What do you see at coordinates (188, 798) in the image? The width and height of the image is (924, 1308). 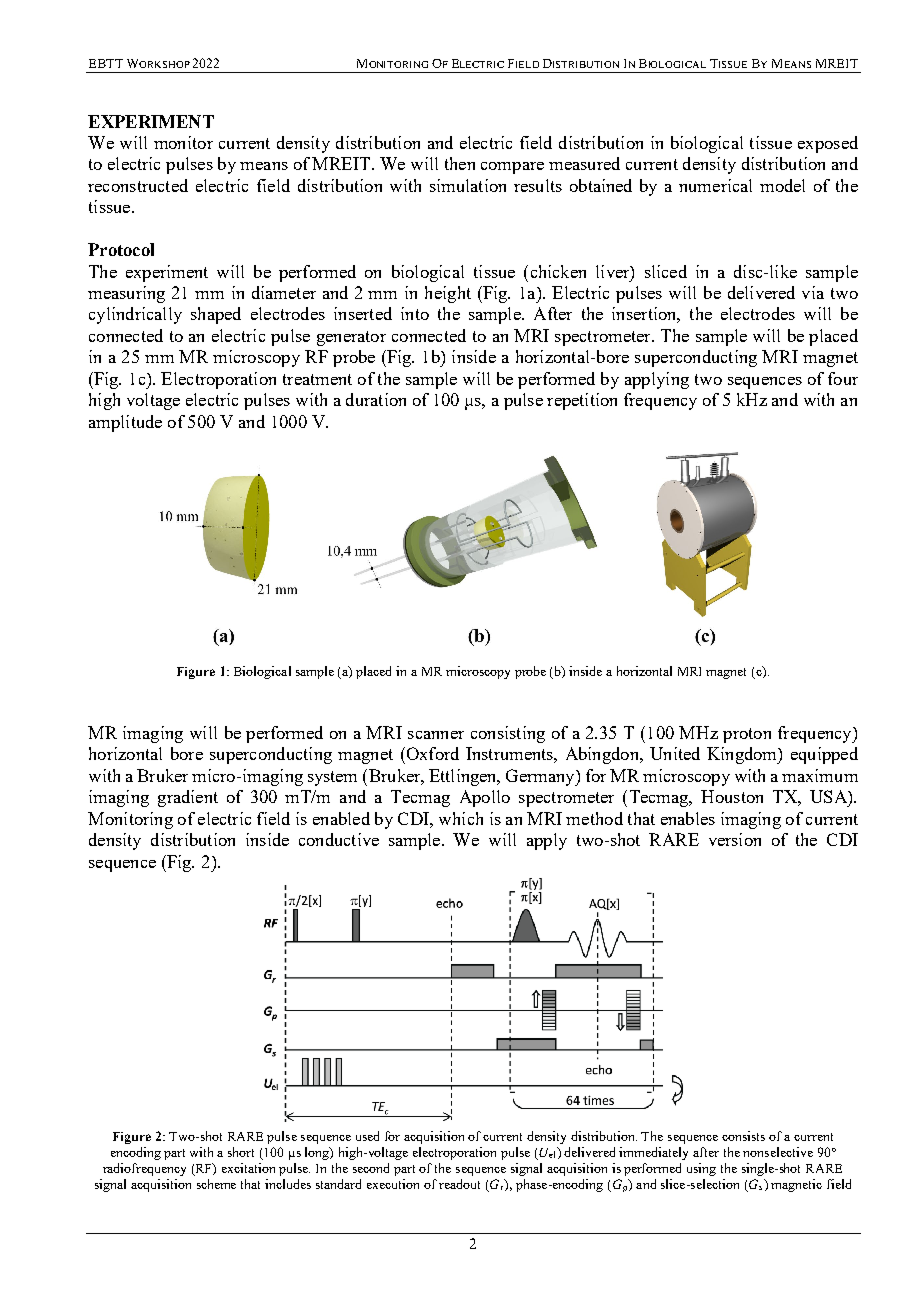 I see `gradient` at bounding box center [188, 798].
